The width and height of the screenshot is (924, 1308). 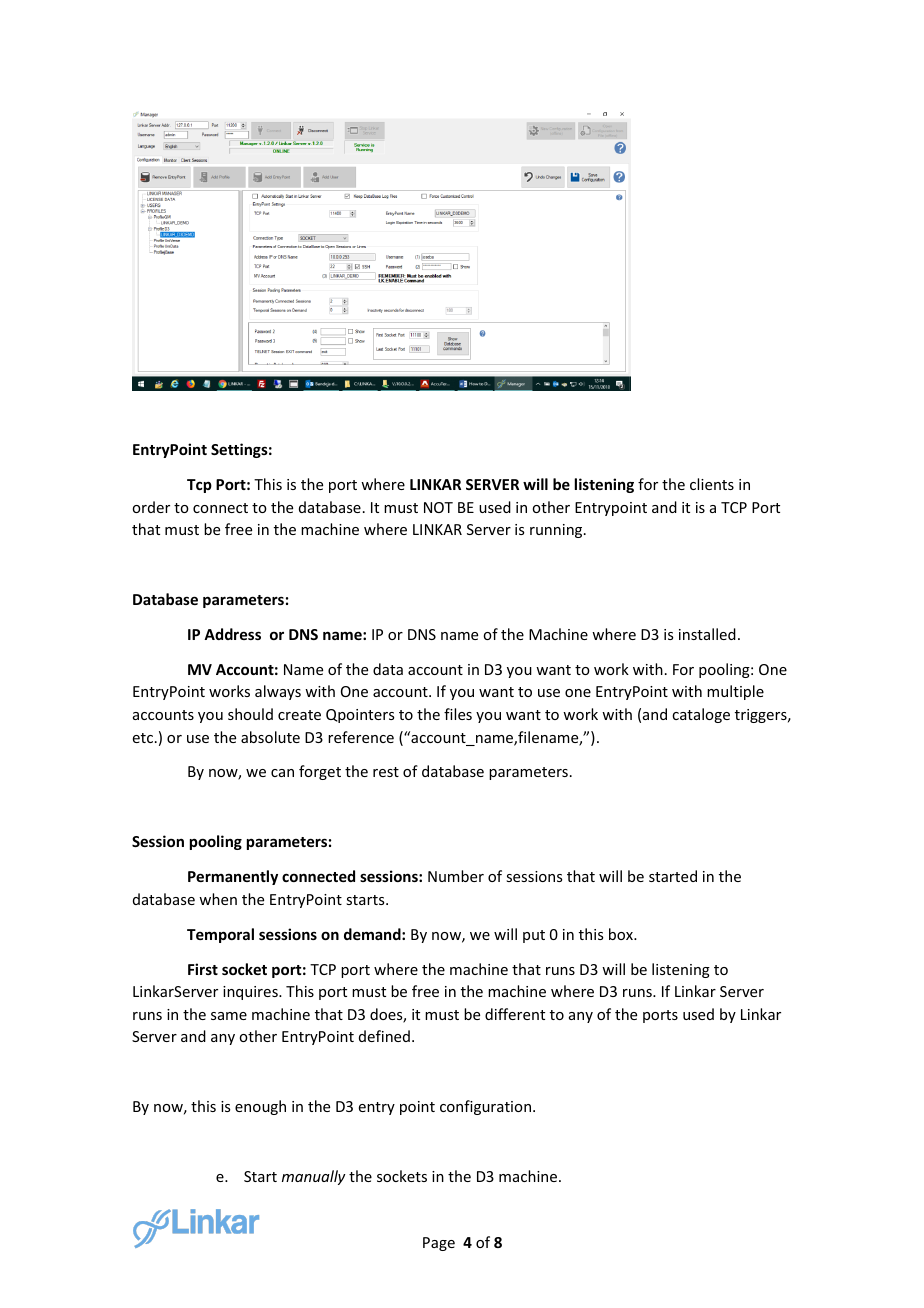 I want to click on order, so click(x=151, y=507).
